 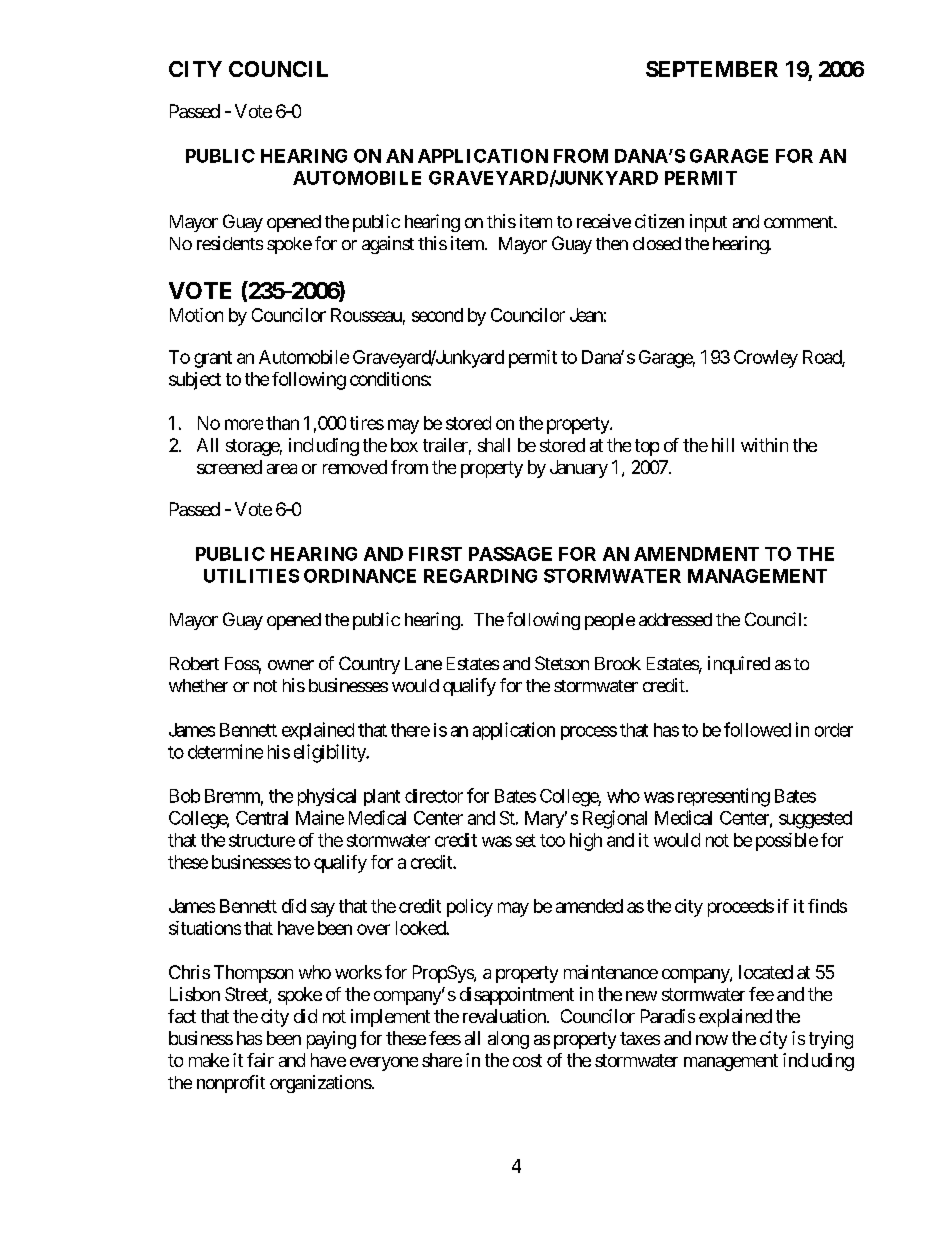 What do you see at coordinates (244, 424) in the document?
I see `more` at bounding box center [244, 424].
